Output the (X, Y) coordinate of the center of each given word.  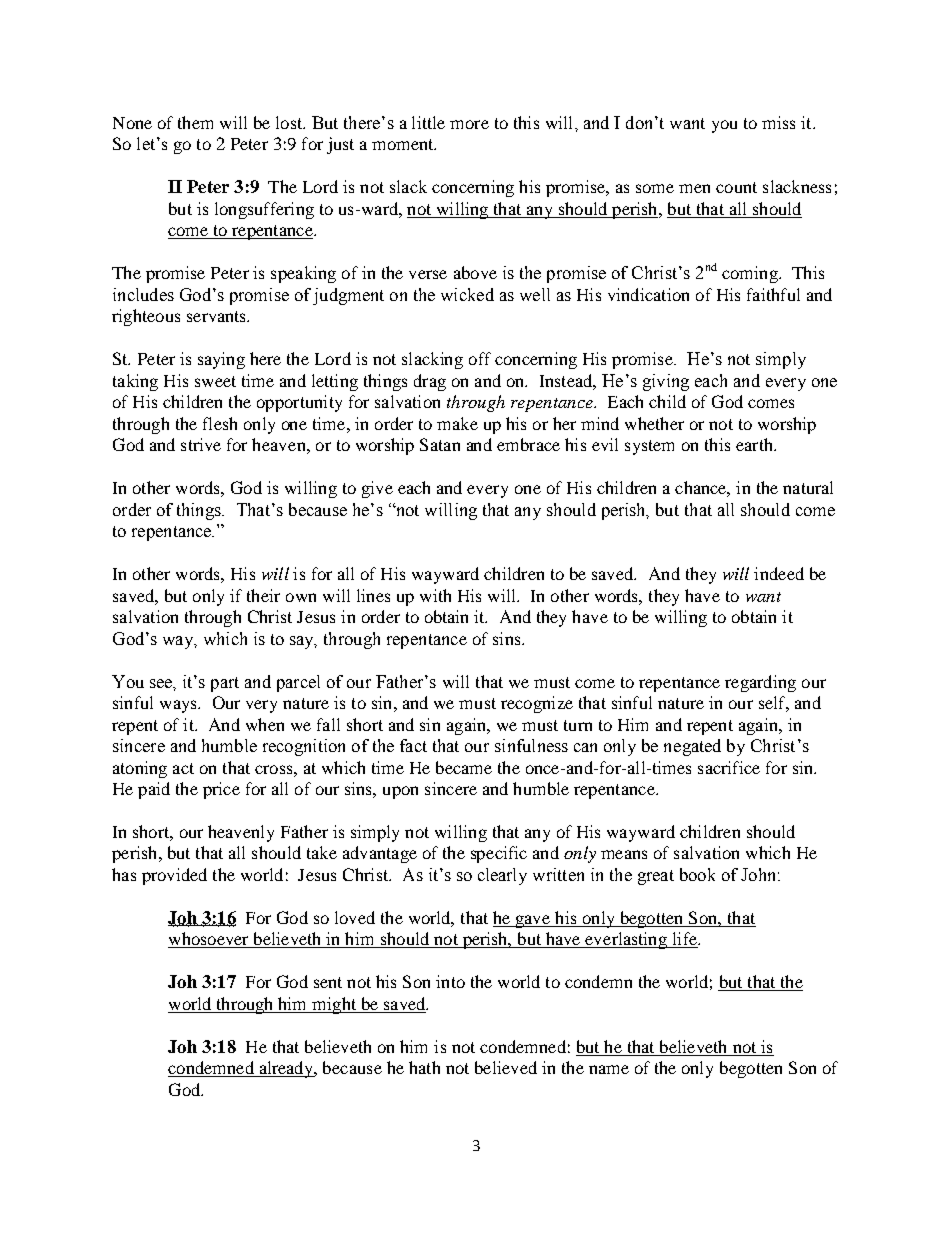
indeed (779, 573)
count (736, 187)
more (469, 124)
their (263, 595)
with (435, 595)
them (195, 122)
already (286, 1069)
